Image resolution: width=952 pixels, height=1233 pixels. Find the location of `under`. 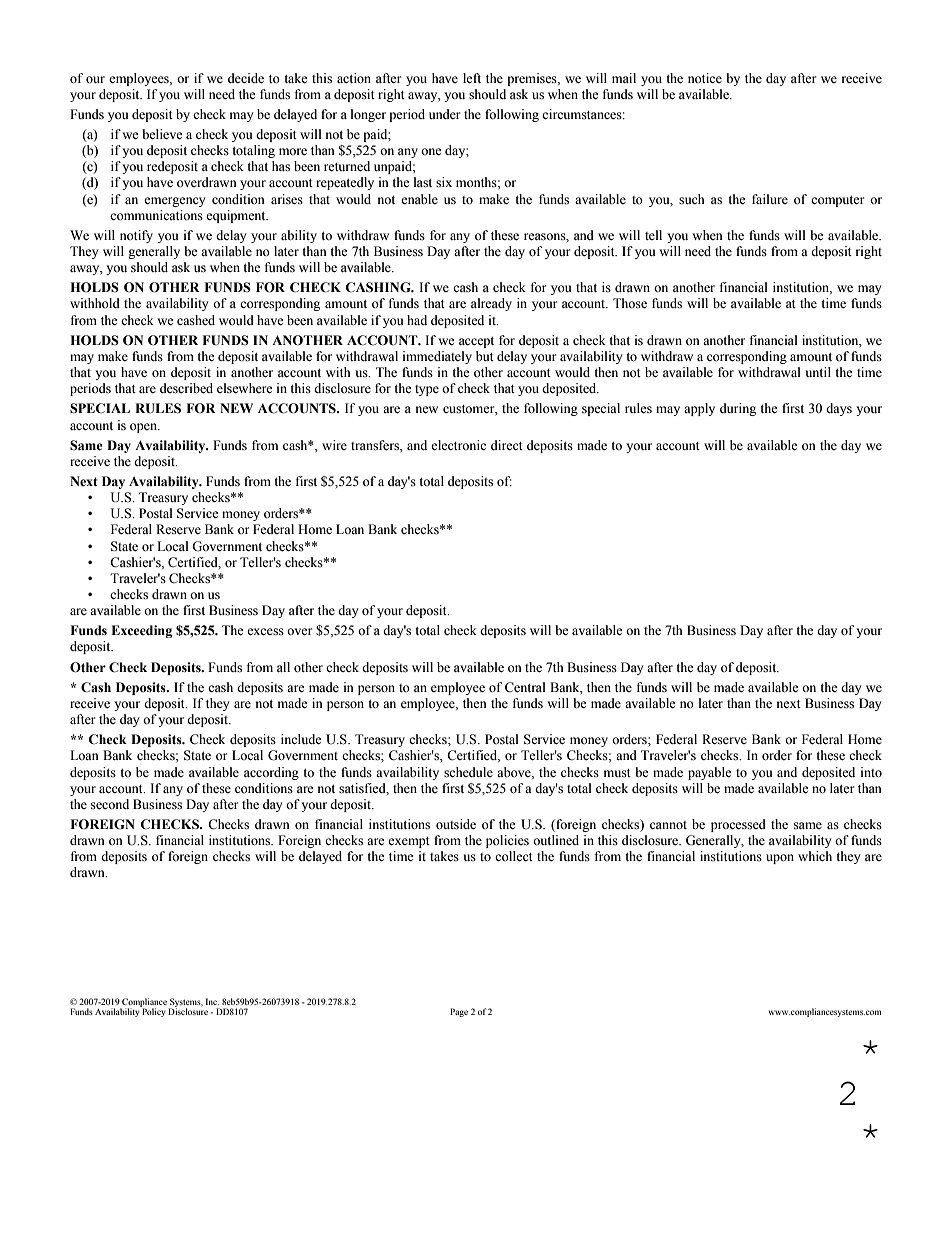

under is located at coordinates (444, 114).
